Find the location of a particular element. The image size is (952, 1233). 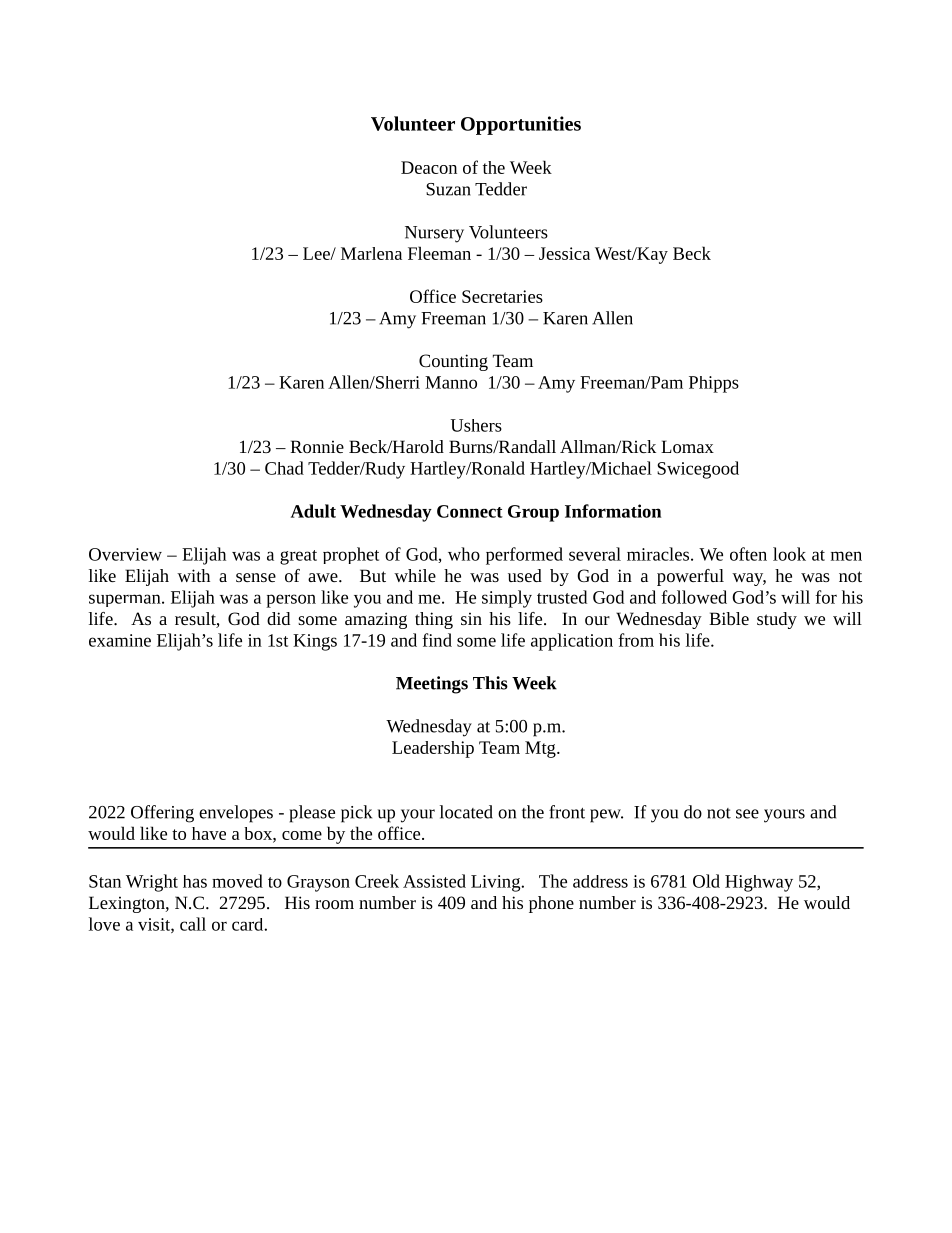

examine is located at coordinates (120, 640).
